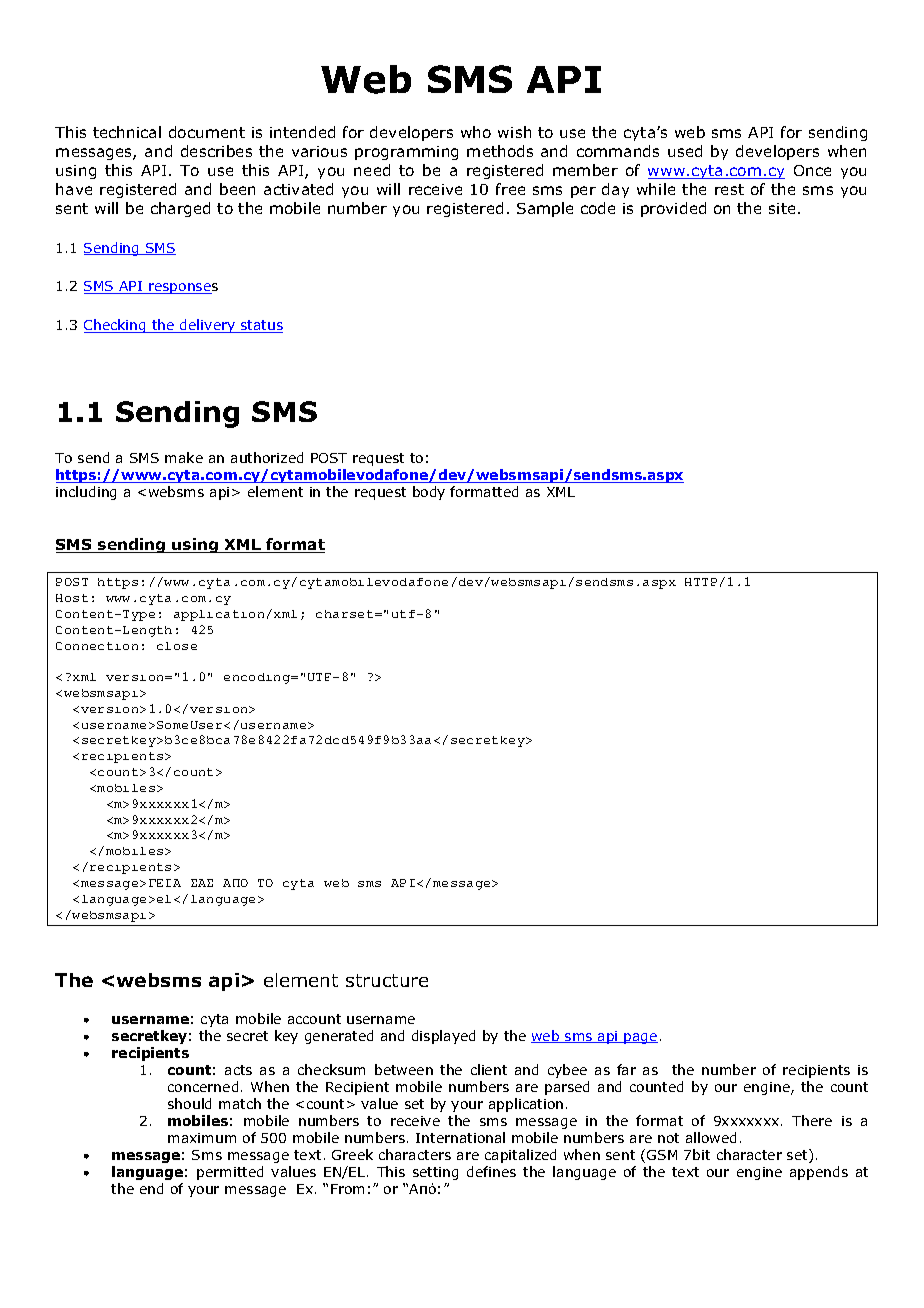 The image size is (924, 1308). I want to click on body, so click(429, 493).
